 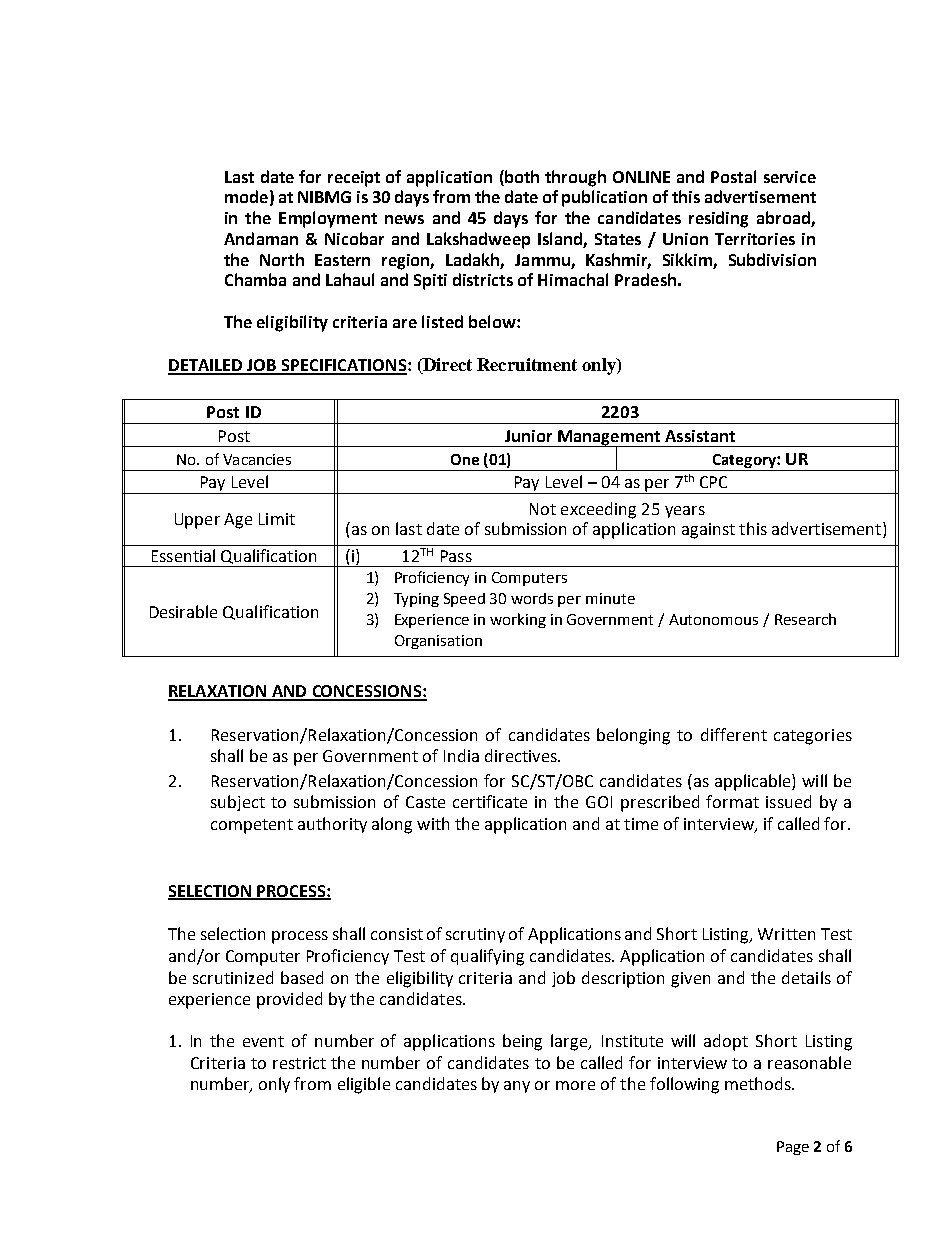 I want to click on both, so click(x=521, y=176).
